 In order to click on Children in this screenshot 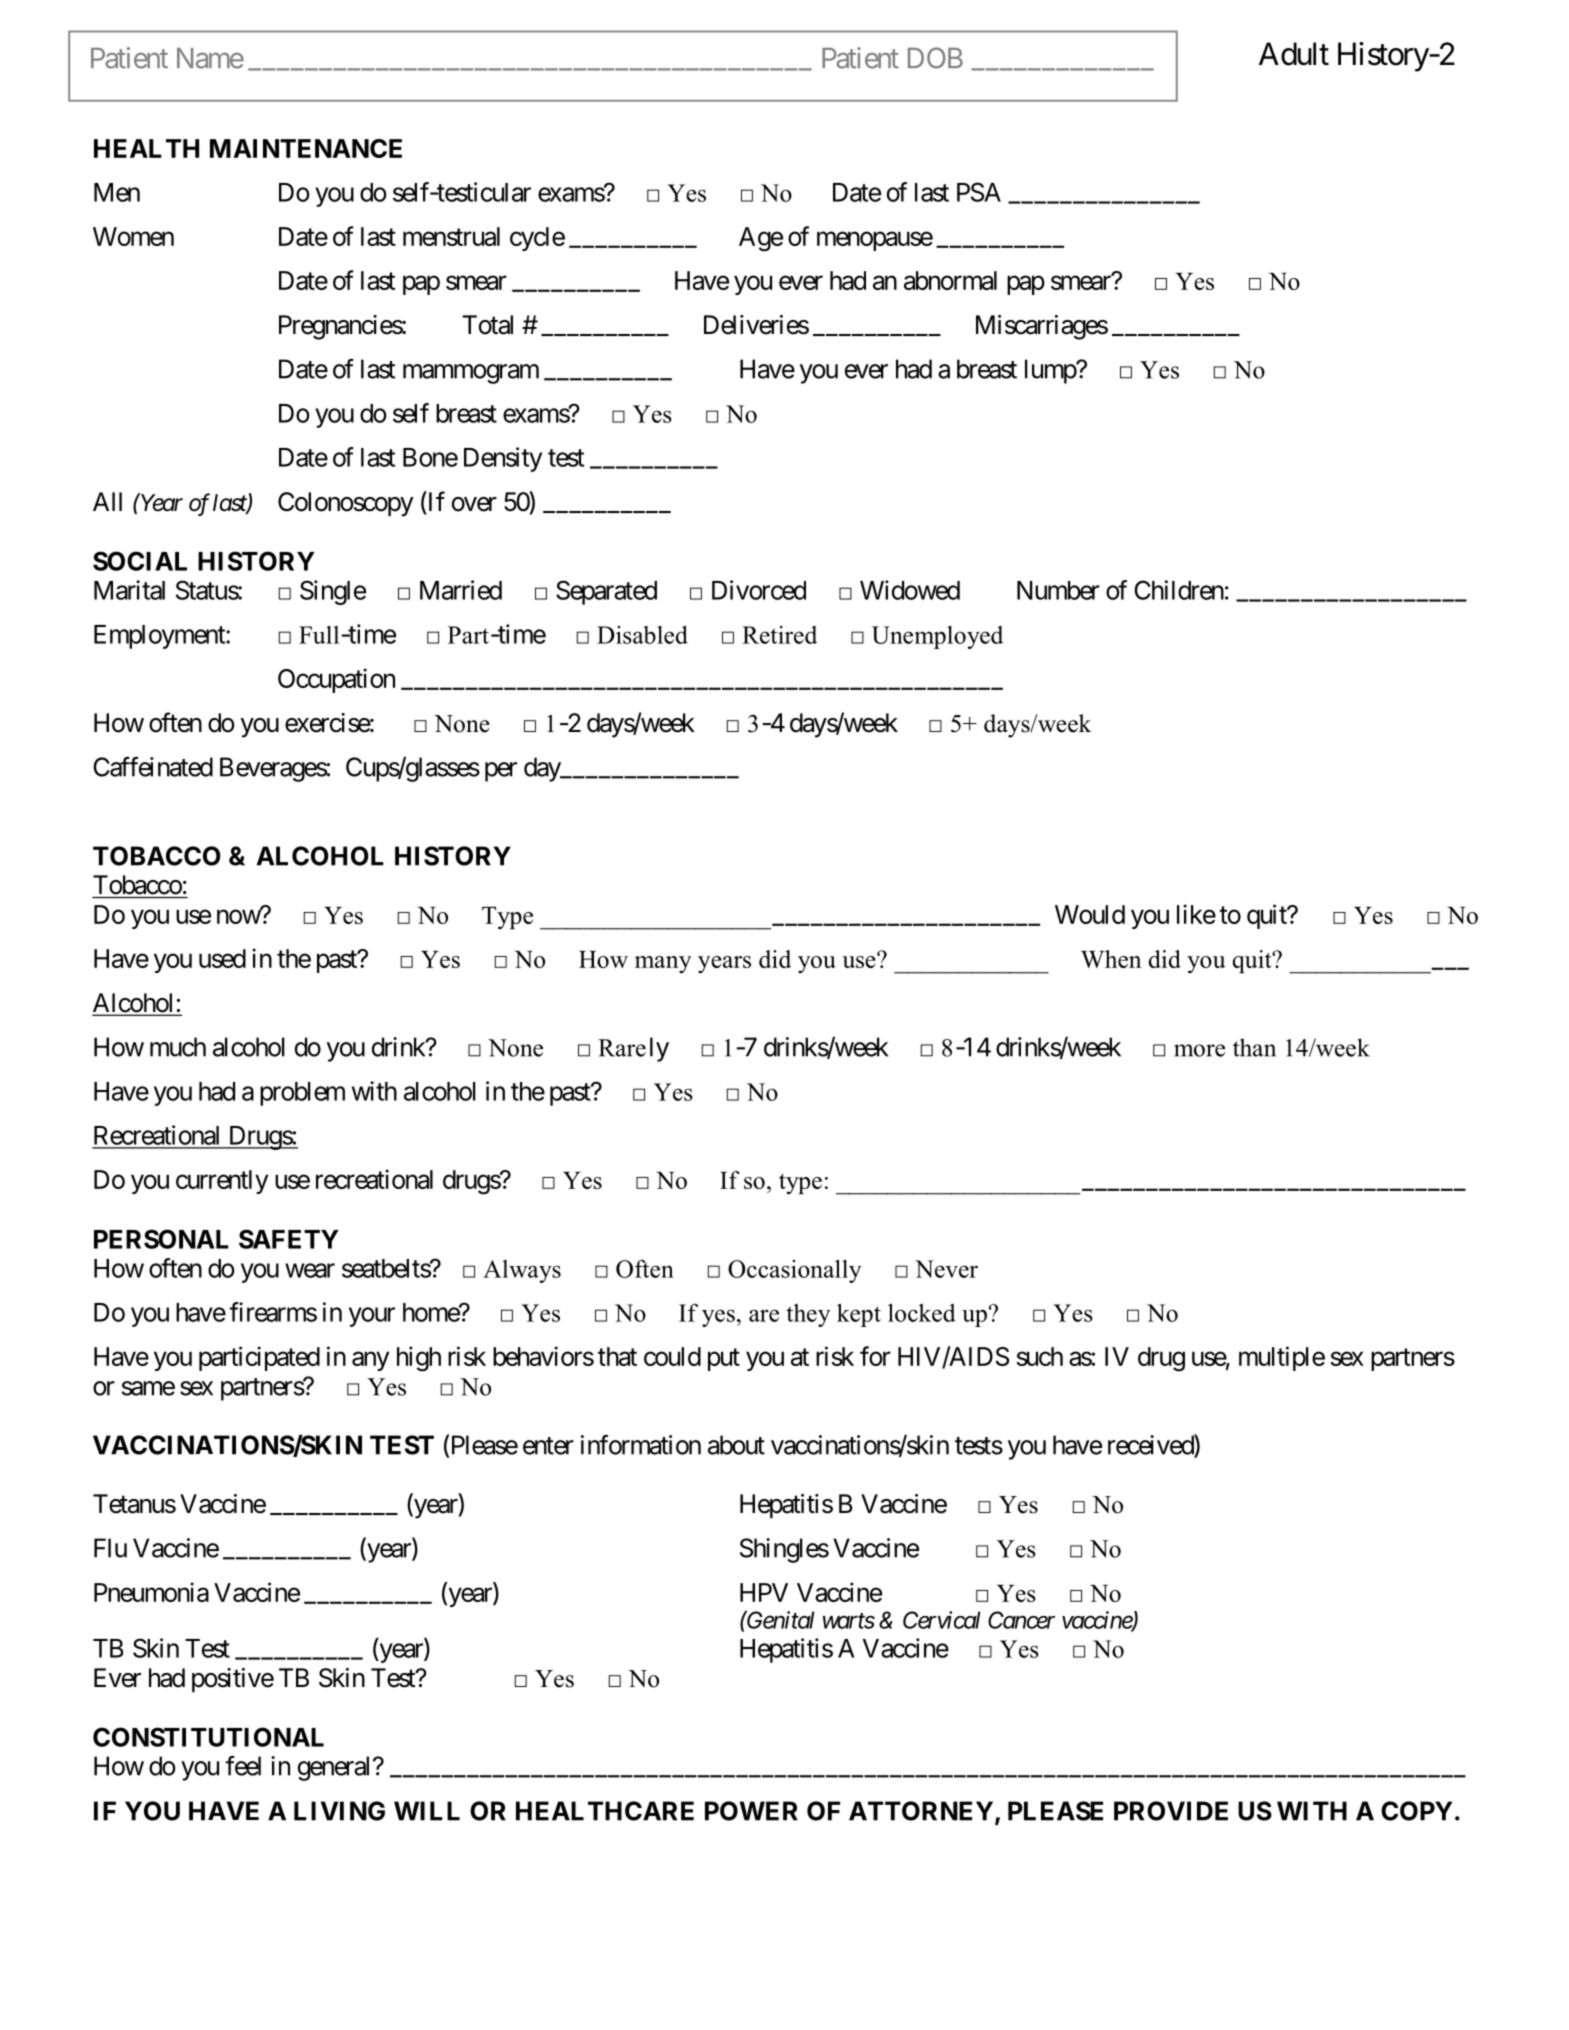, I will do `click(1179, 590)`.
